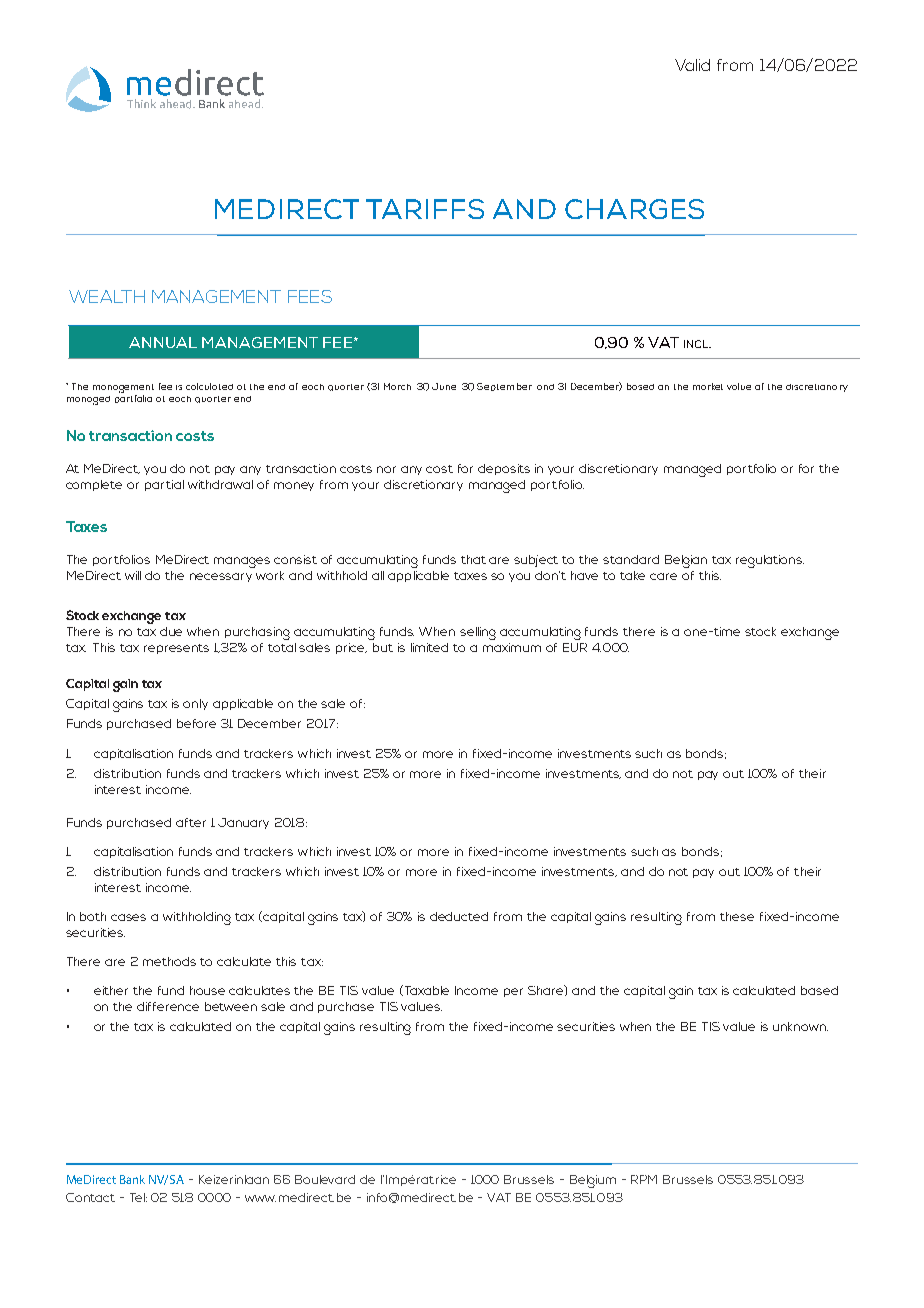 This image has height=1308, width=924. I want to click on WEALTH, so click(107, 296).
